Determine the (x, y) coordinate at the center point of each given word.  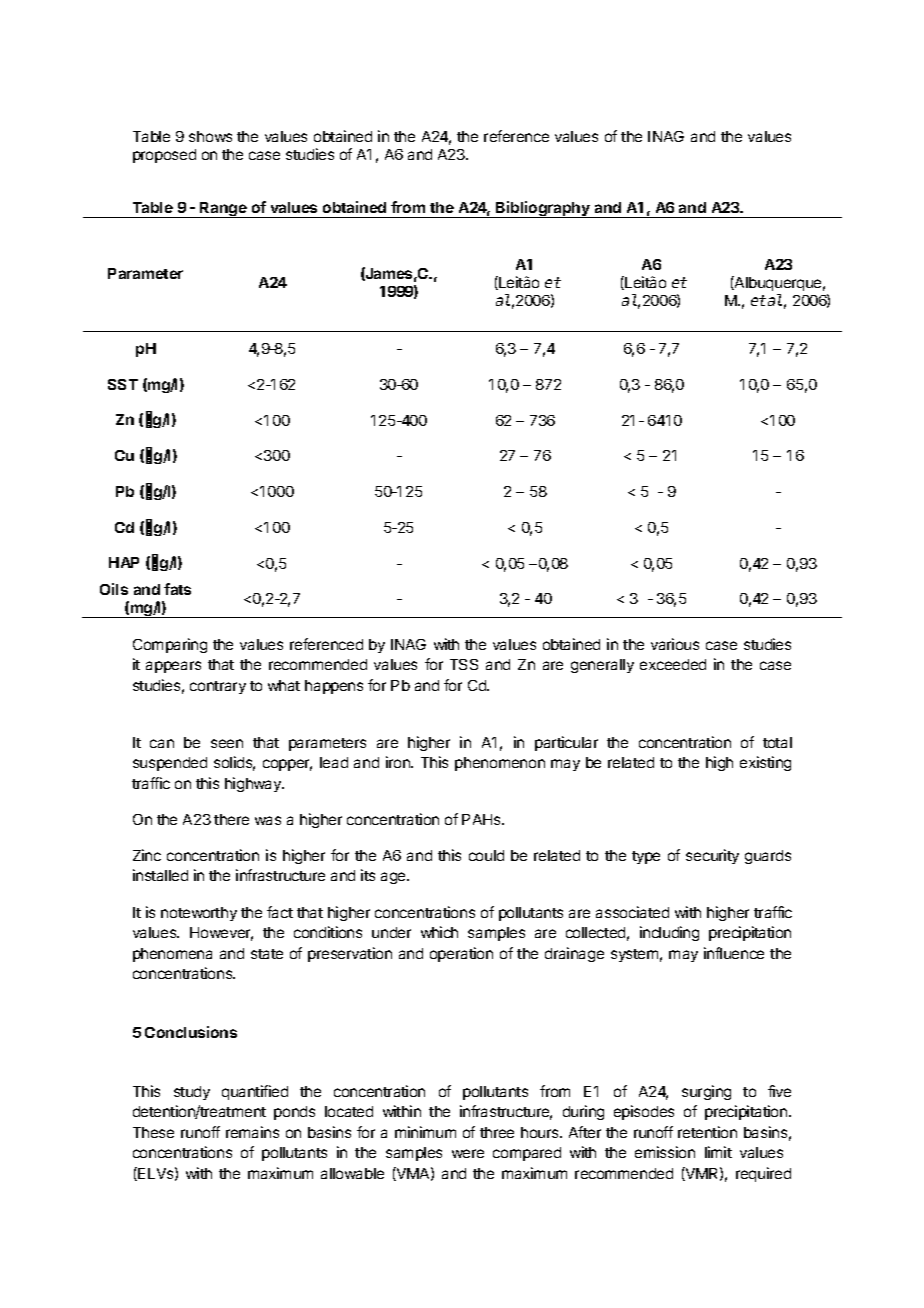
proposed (164, 156)
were (468, 1153)
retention (707, 1132)
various (675, 644)
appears (173, 667)
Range (223, 210)
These (153, 1132)
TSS (464, 664)
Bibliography (543, 209)
